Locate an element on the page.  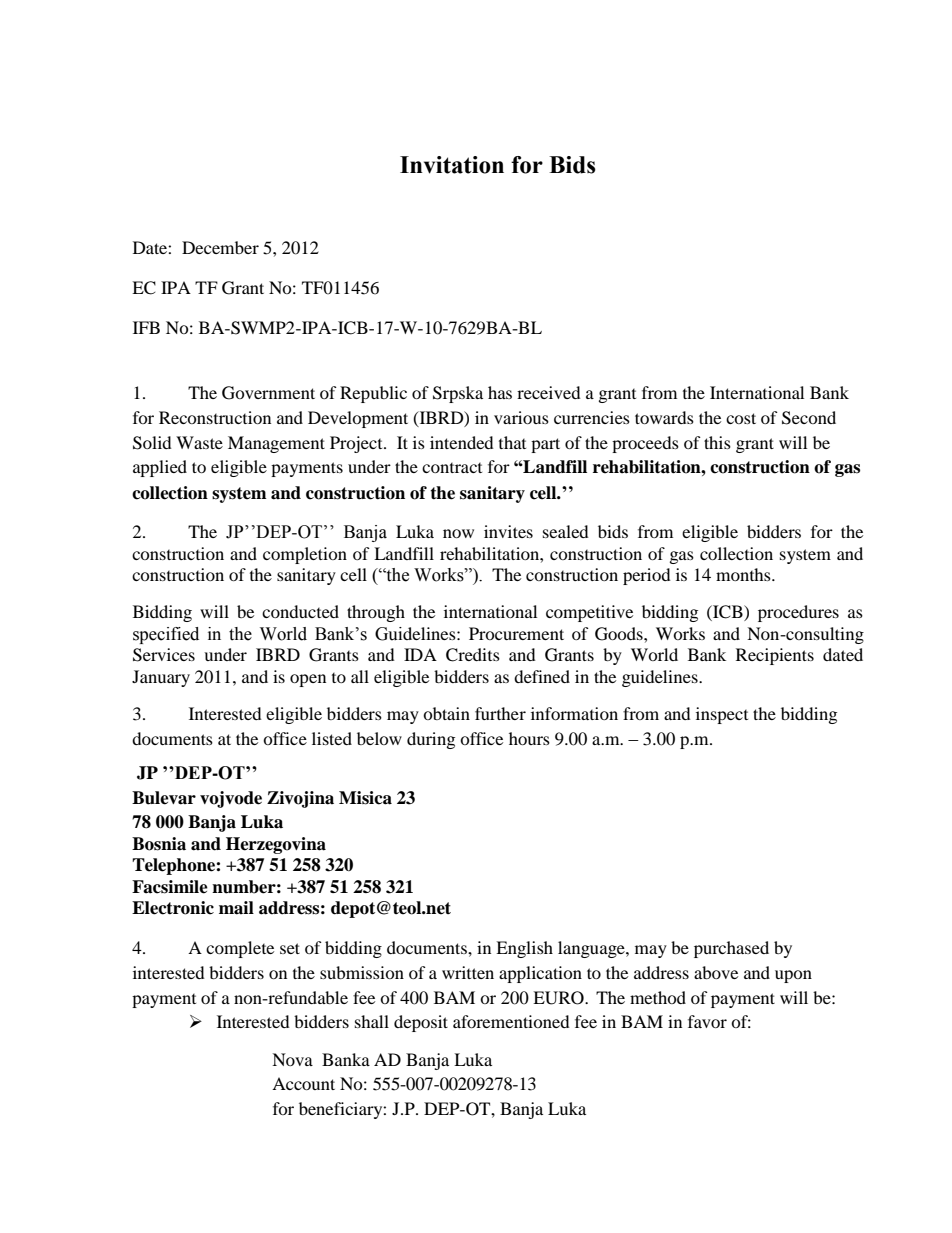
Procurement is located at coordinates (516, 633).
